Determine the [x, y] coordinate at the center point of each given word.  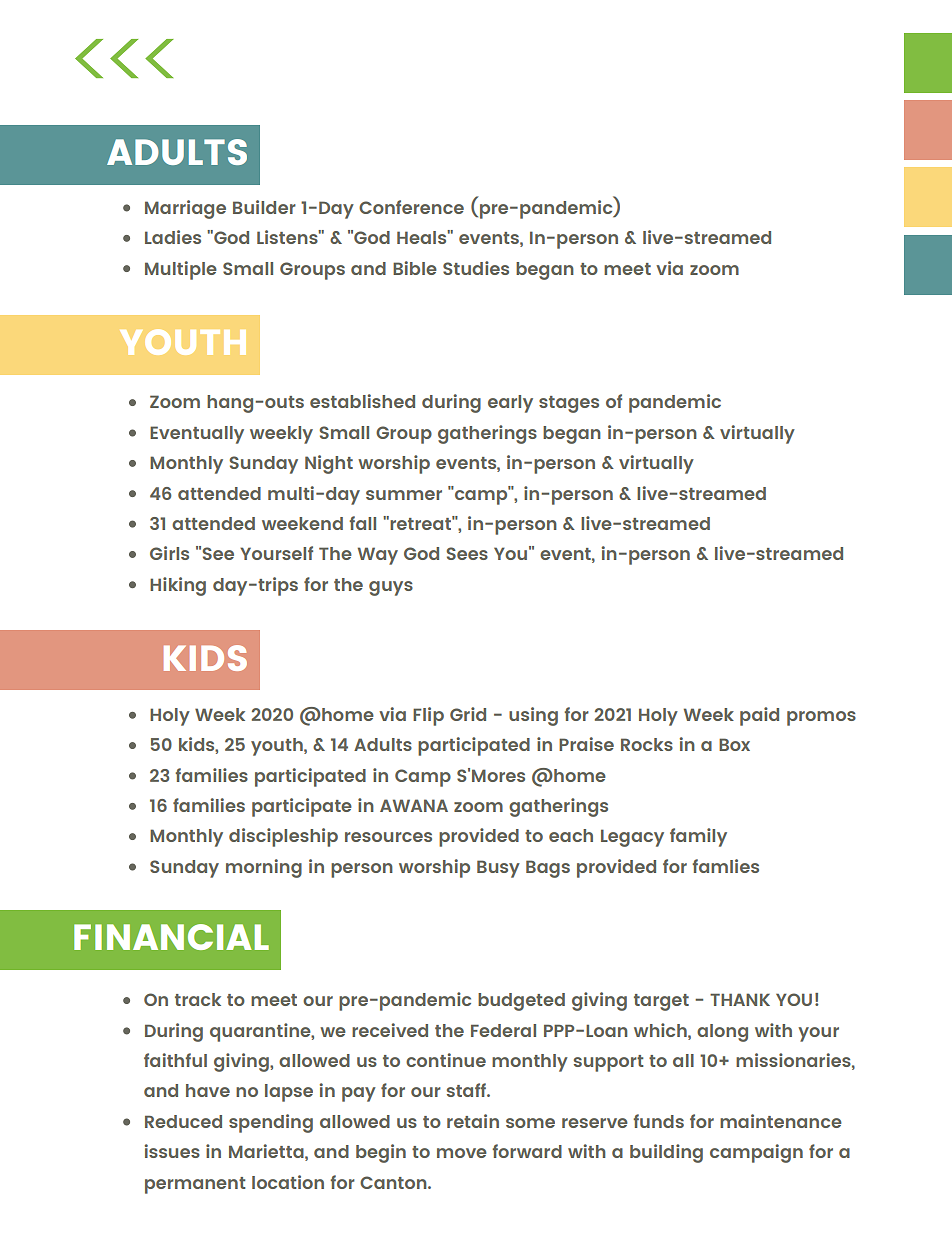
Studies [476, 268]
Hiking [178, 586]
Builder [264, 207]
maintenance [781, 1121]
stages [569, 404]
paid [759, 716]
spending [271, 1123]
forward [527, 1151]
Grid [468, 714]
